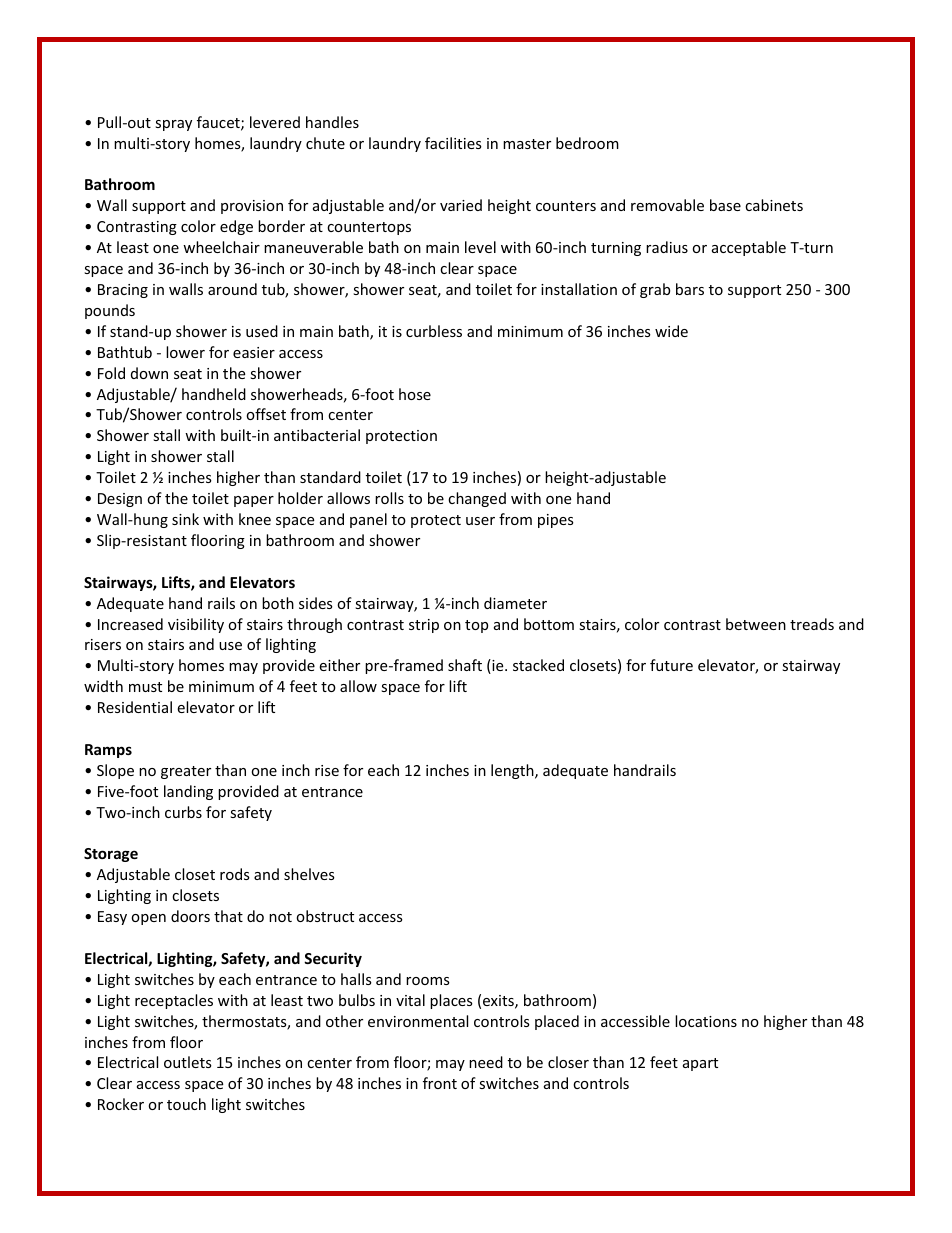  What do you see at coordinates (196, 625) in the image?
I see `visibility` at bounding box center [196, 625].
